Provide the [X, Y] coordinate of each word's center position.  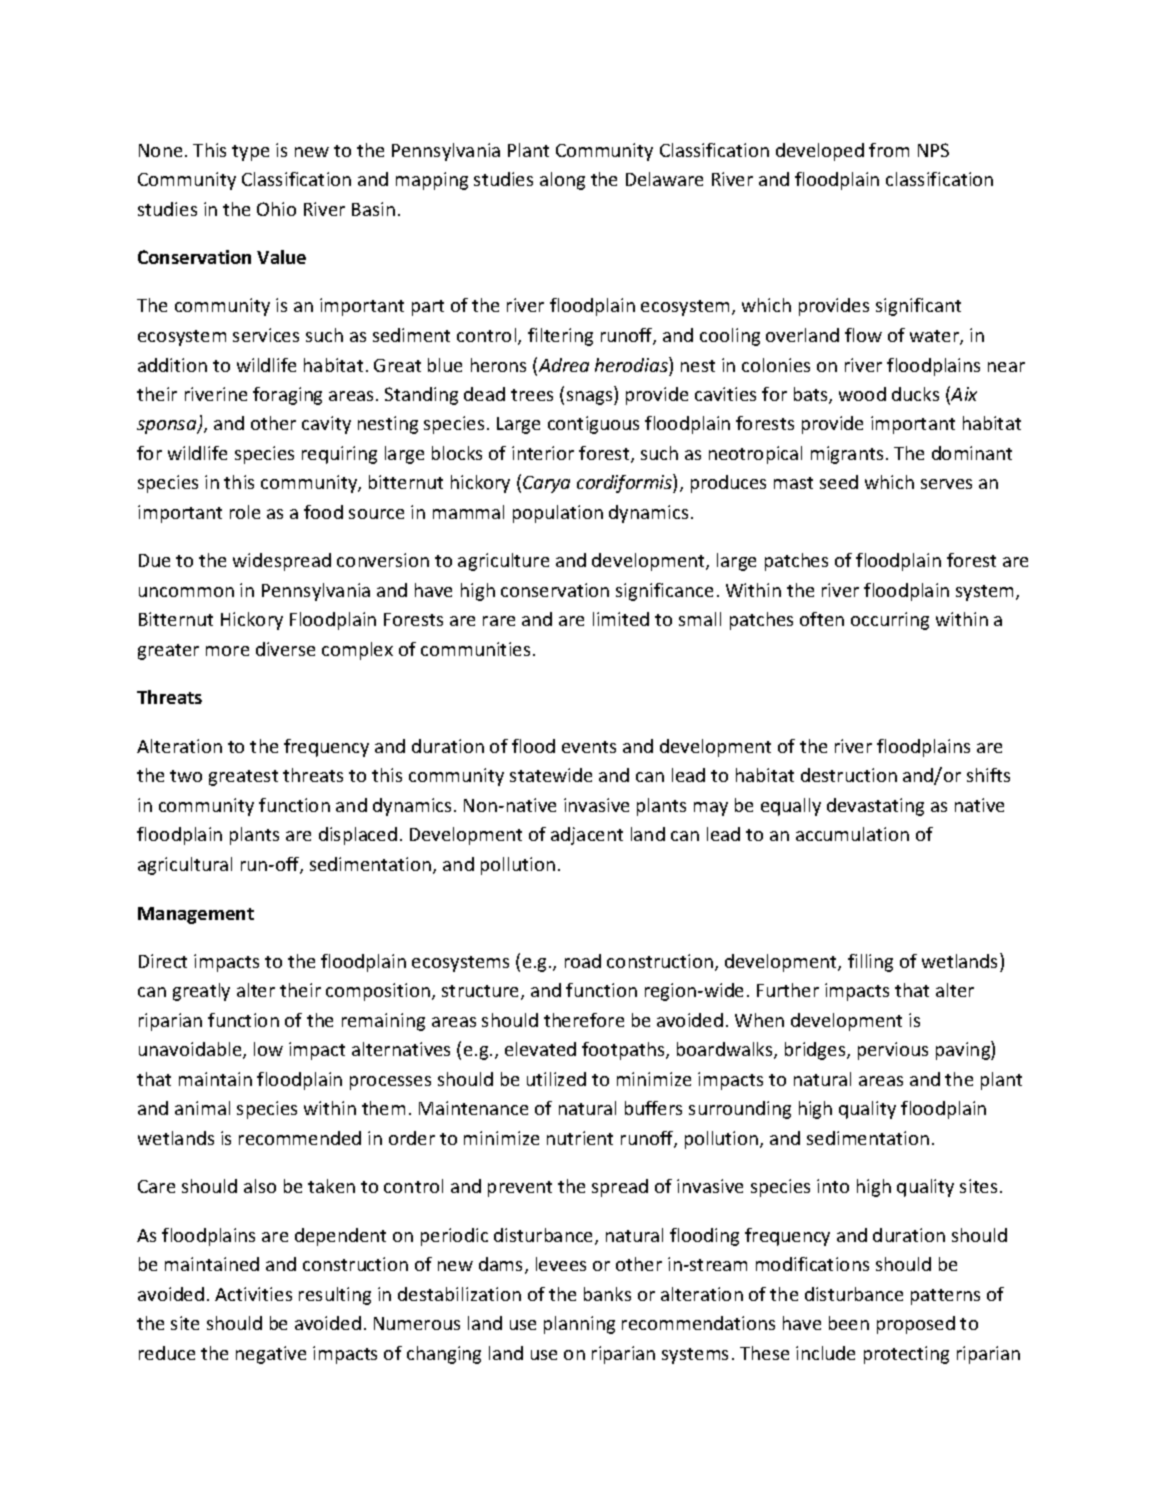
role [245, 512]
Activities [253, 1294]
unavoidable [191, 1050]
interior [543, 453]
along [562, 181]
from [889, 150]
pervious [893, 1051]
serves [946, 484]
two [186, 776]
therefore [584, 1020]
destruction [849, 775]
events [589, 747]
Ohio [276, 209]
